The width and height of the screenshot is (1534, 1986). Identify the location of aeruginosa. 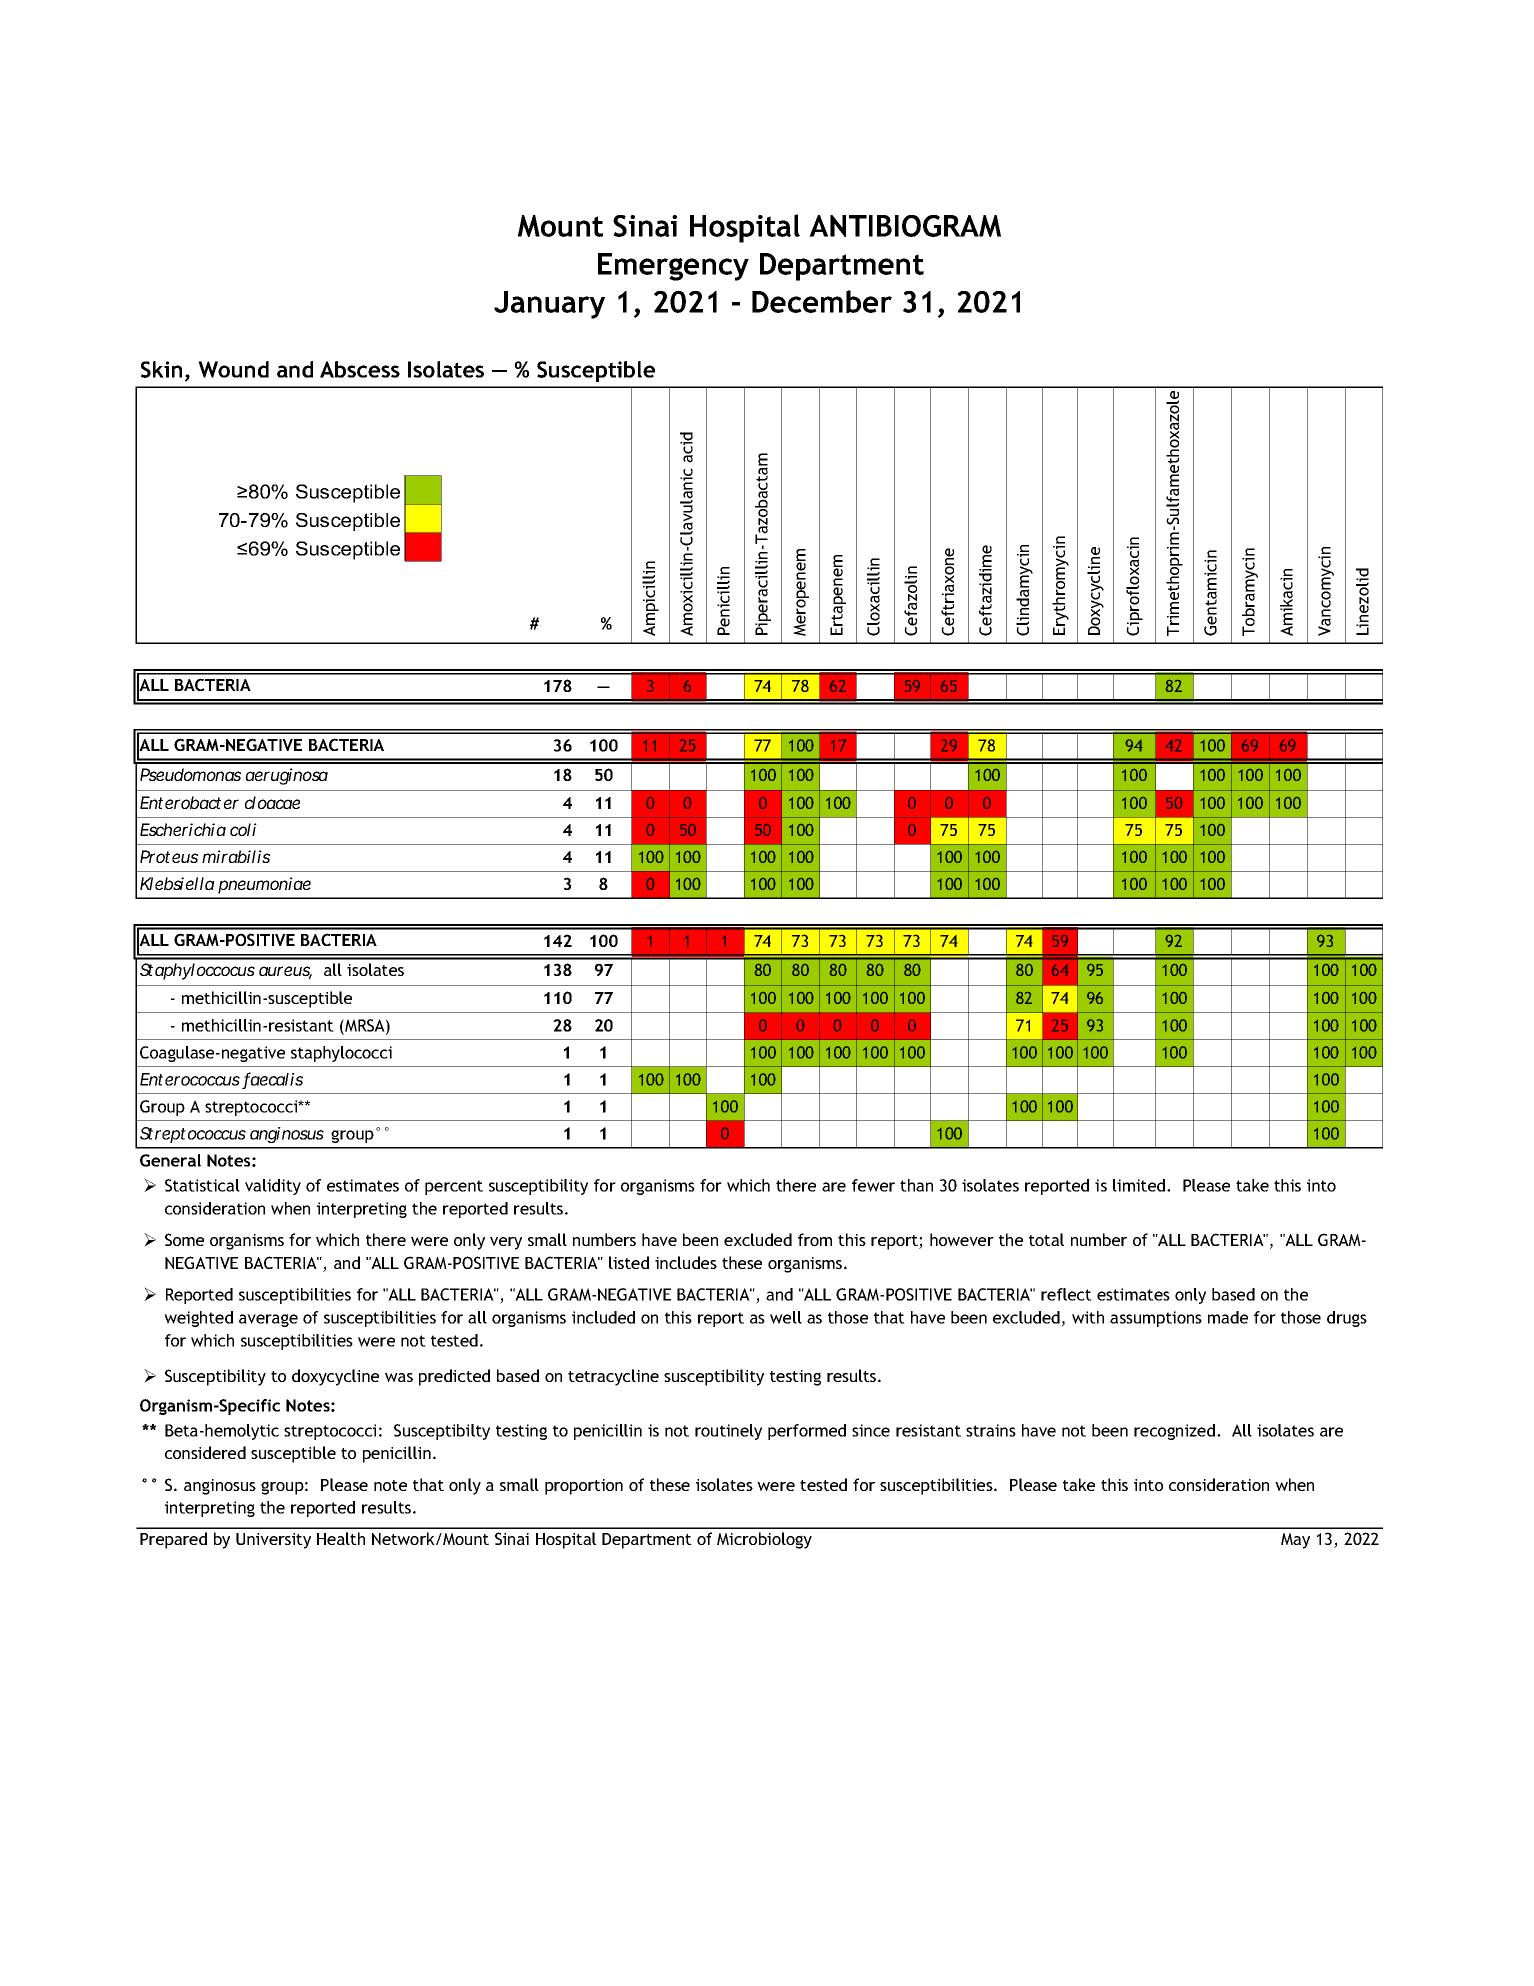
(286, 776).
